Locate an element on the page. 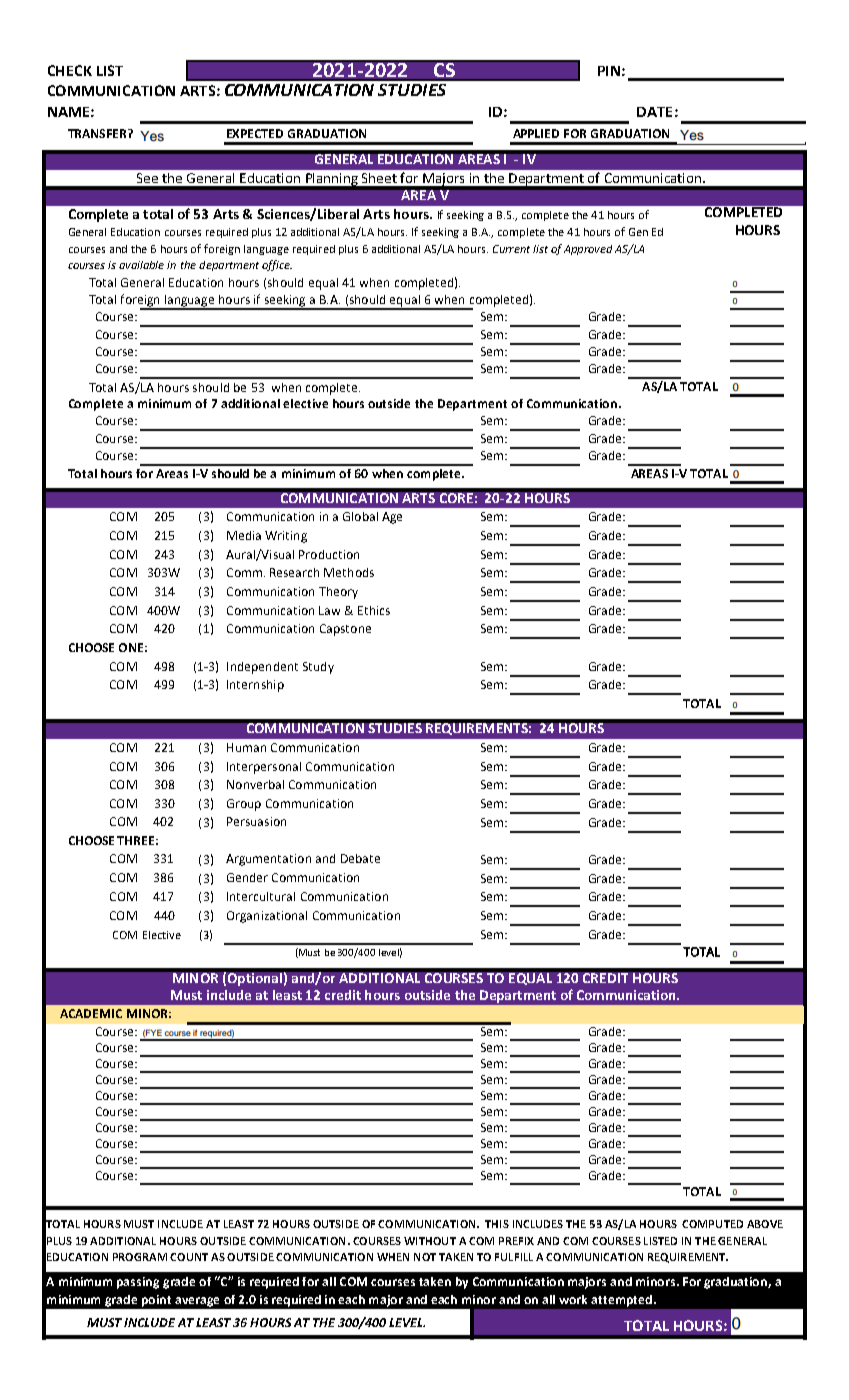 This image has width=849, height=1400. NOT is located at coordinates (425, 1257).
